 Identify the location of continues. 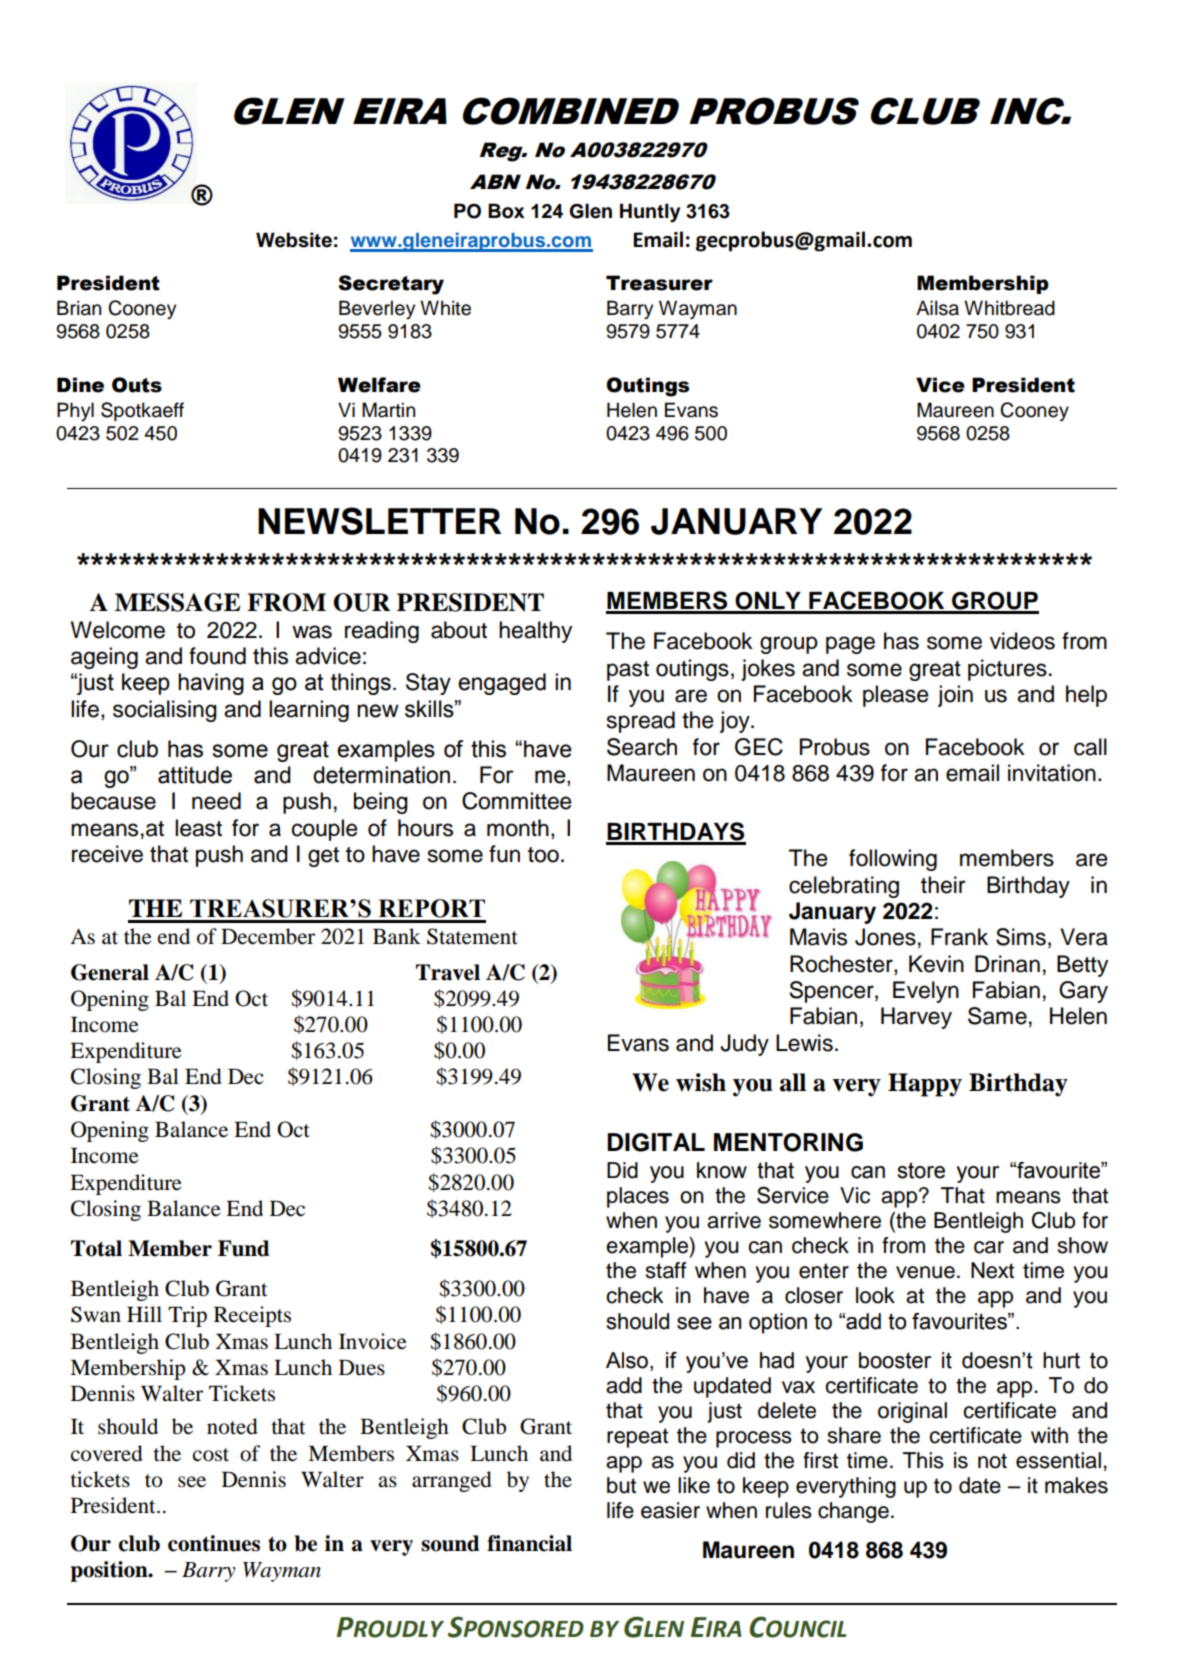
(214, 1543).
